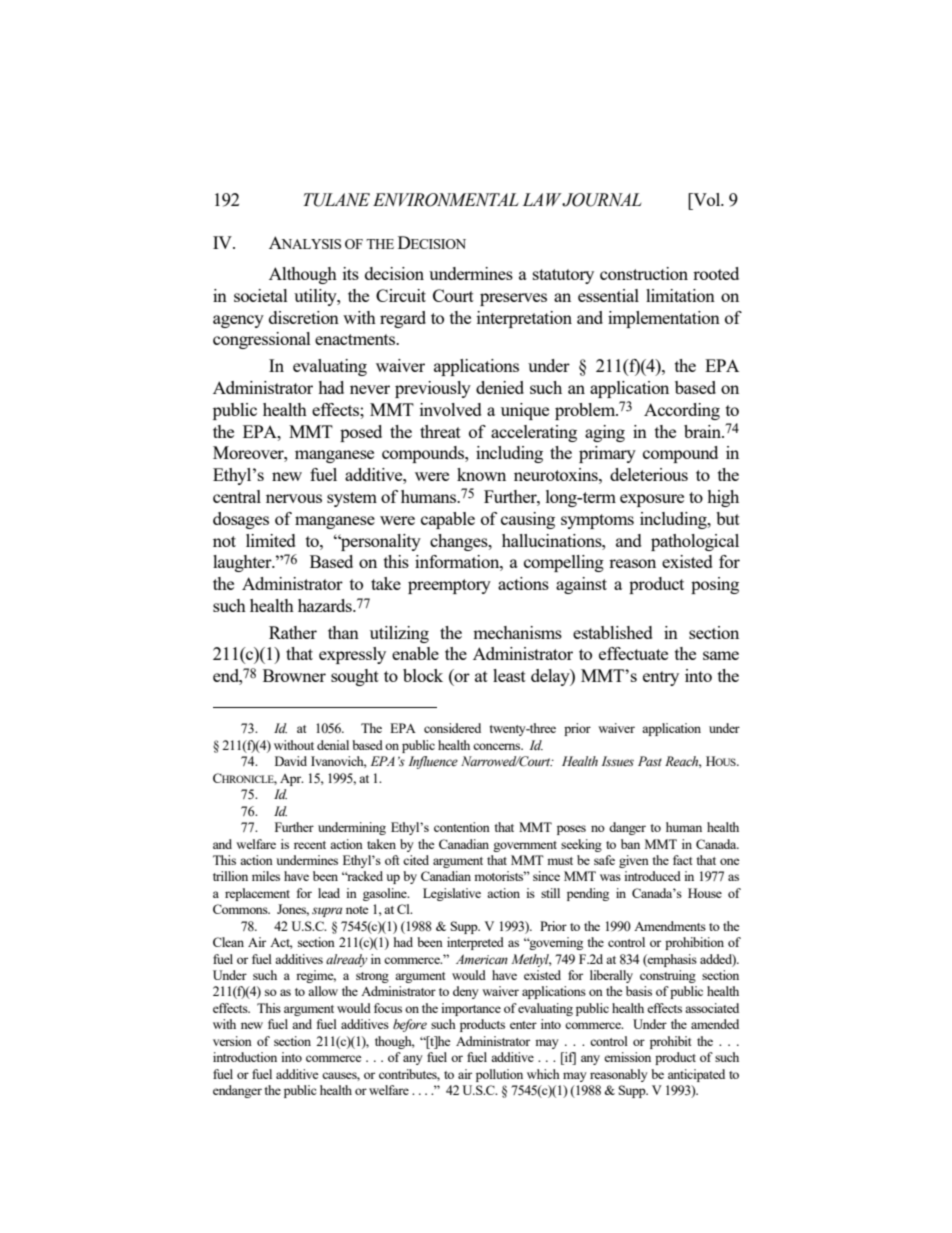 The image size is (952, 1233). What do you see at coordinates (462, 827) in the page?
I see `contention` at bounding box center [462, 827].
